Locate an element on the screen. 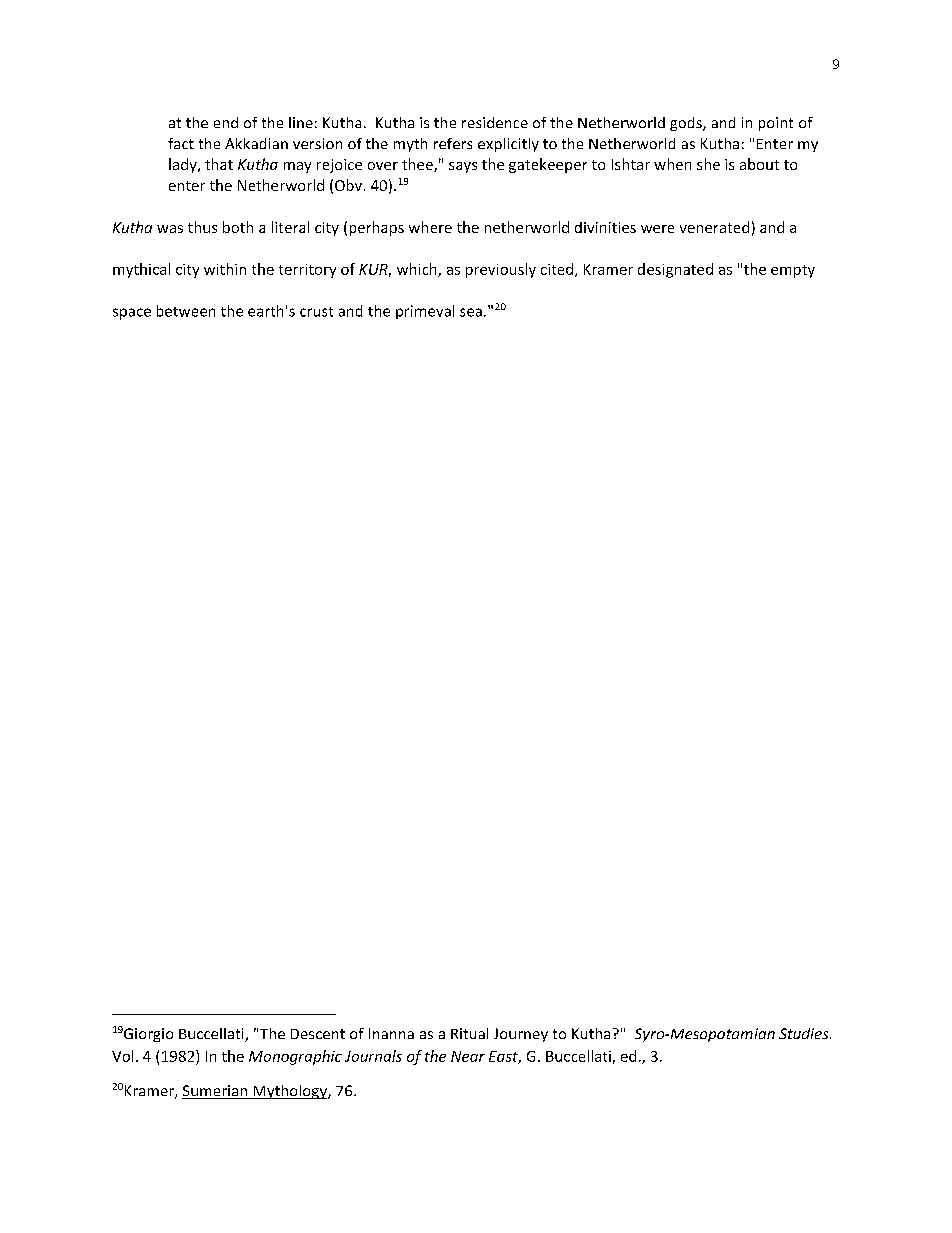  space is located at coordinates (132, 314).
